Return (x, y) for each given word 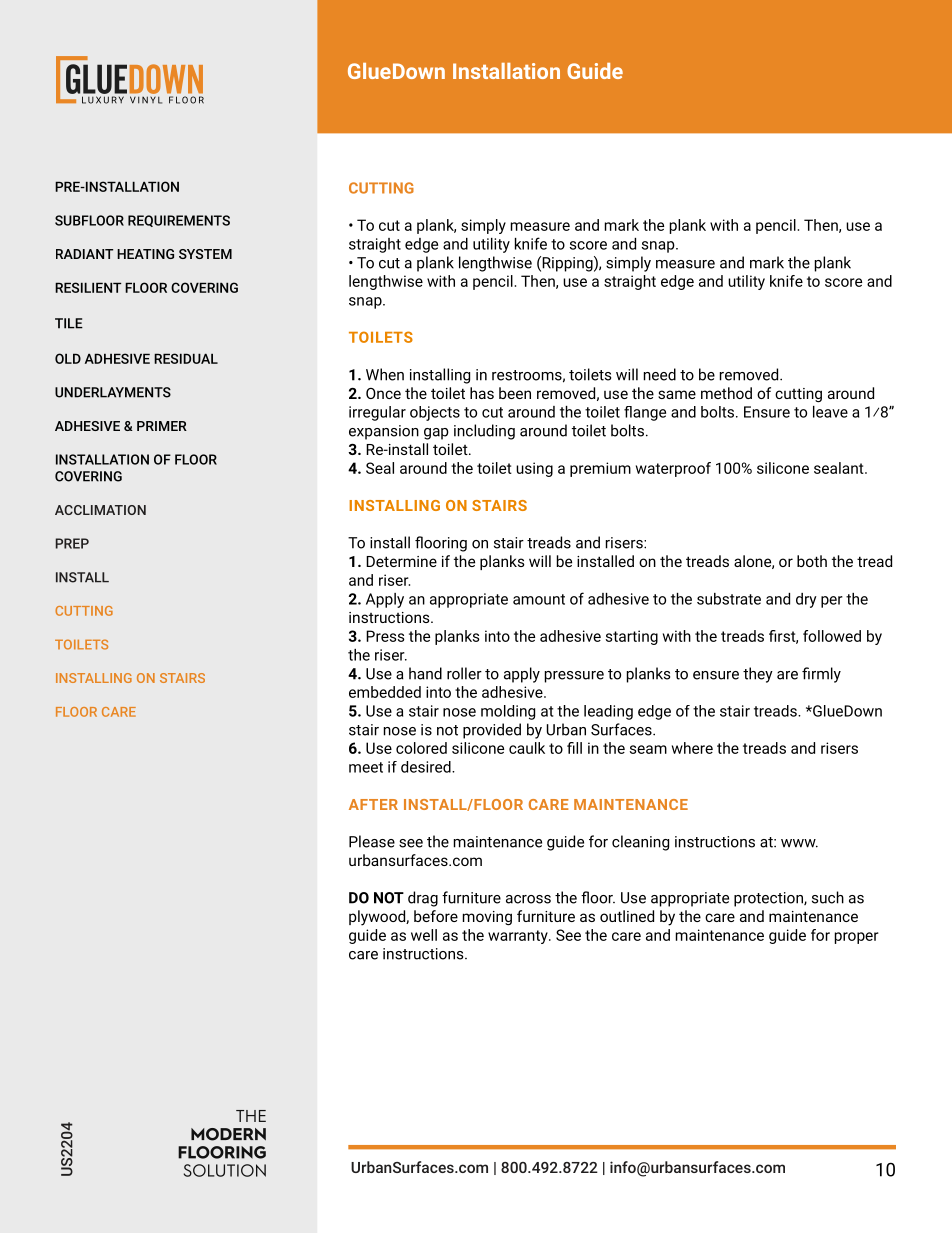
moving (487, 918)
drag (423, 899)
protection (769, 899)
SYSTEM (205, 254)
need (660, 374)
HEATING (145, 254)
